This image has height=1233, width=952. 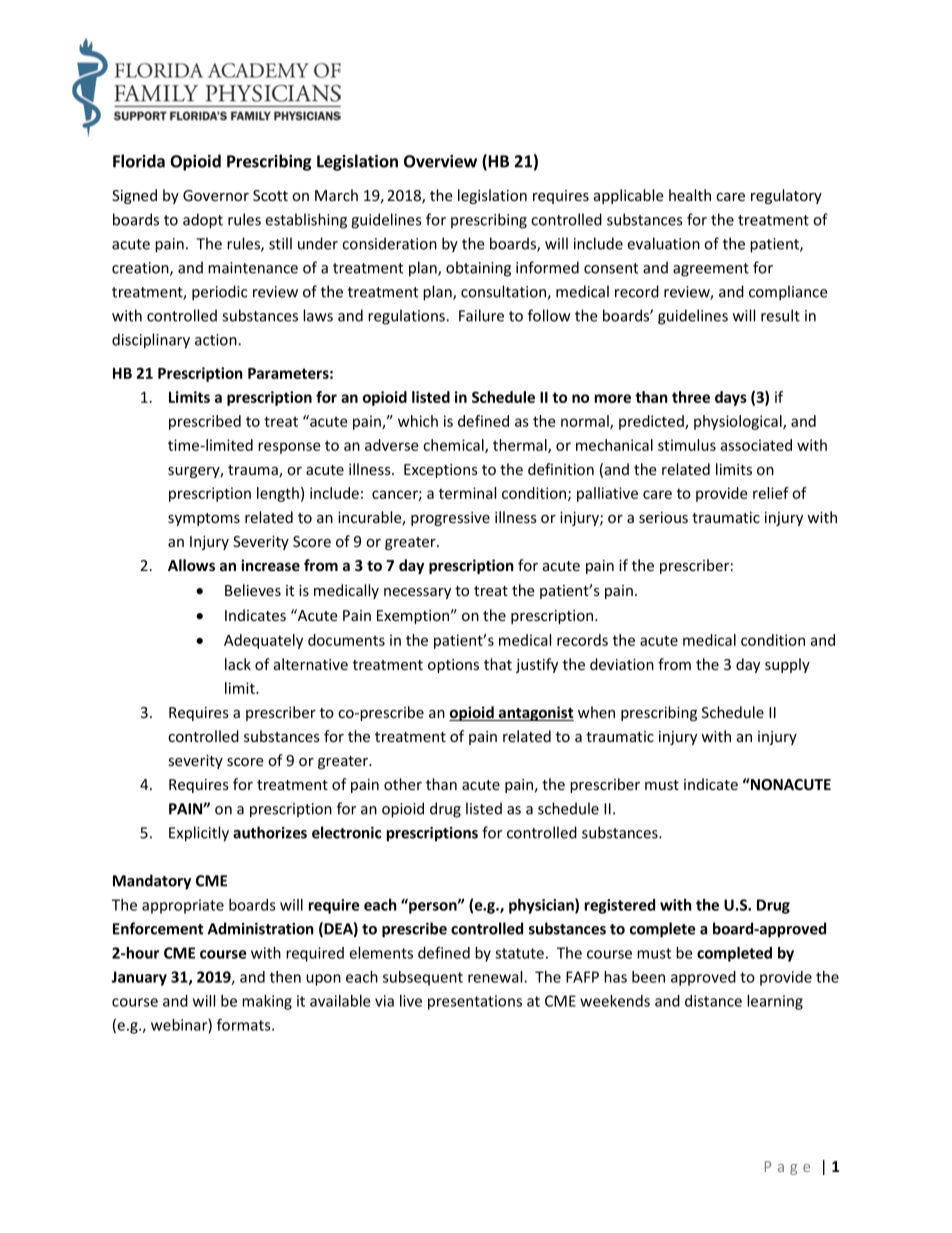 I want to click on health, so click(x=690, y=195).
